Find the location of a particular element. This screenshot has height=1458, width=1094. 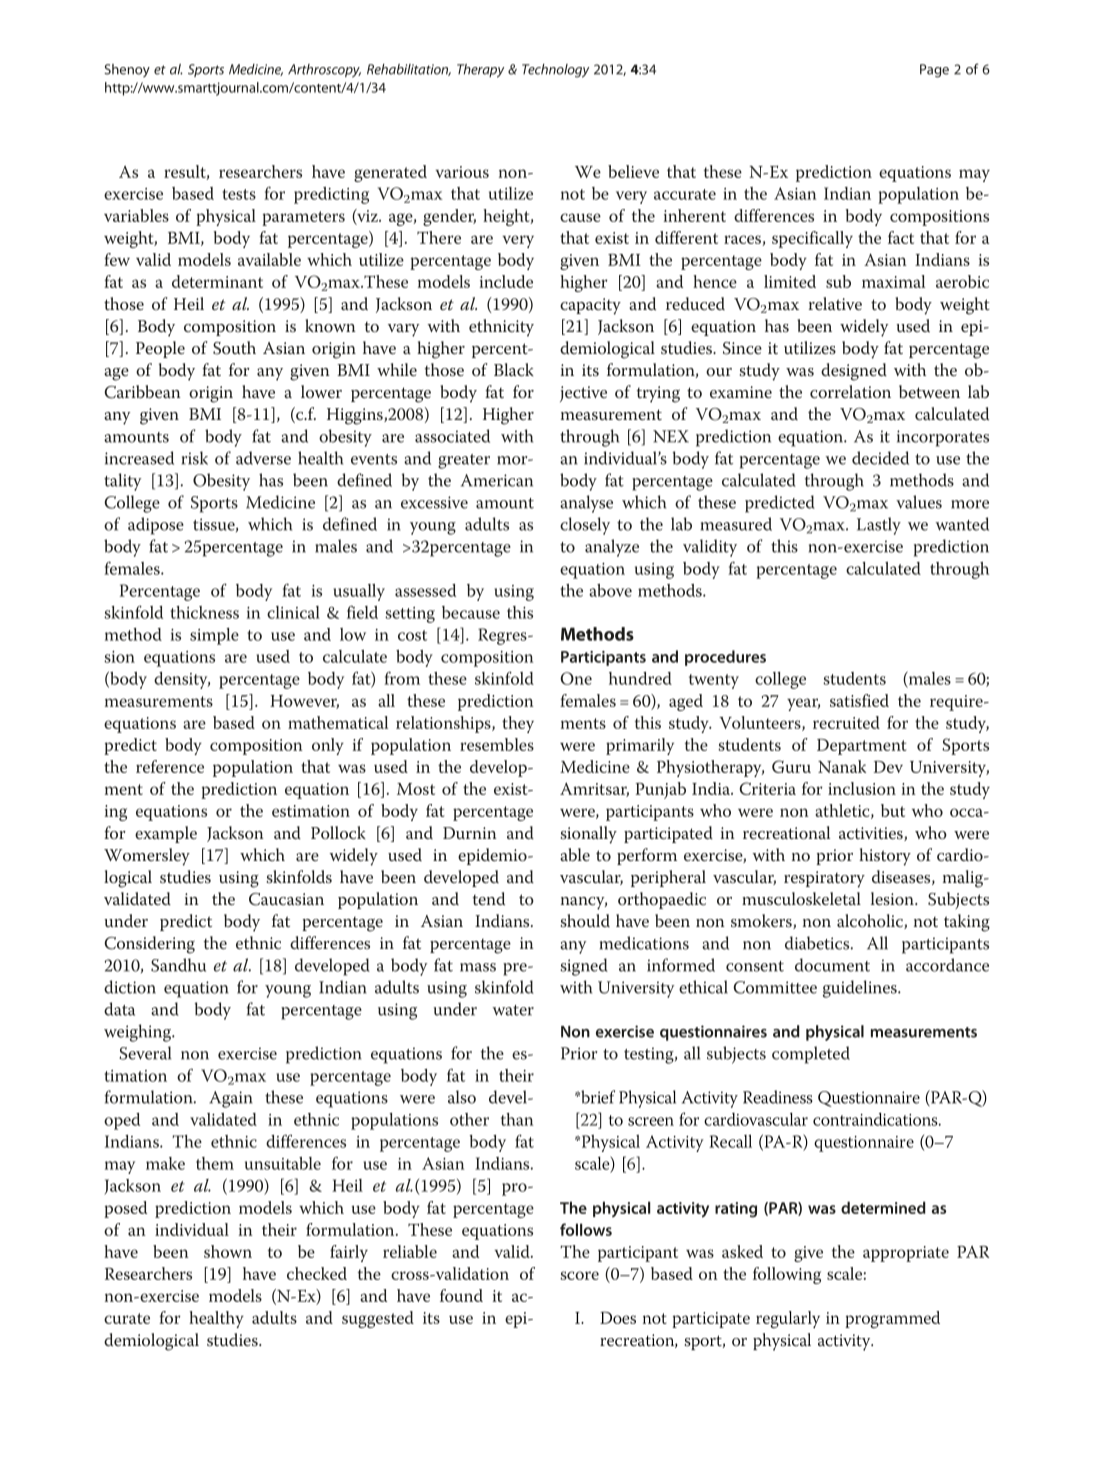

Black is located at coordinates (513, 370).
